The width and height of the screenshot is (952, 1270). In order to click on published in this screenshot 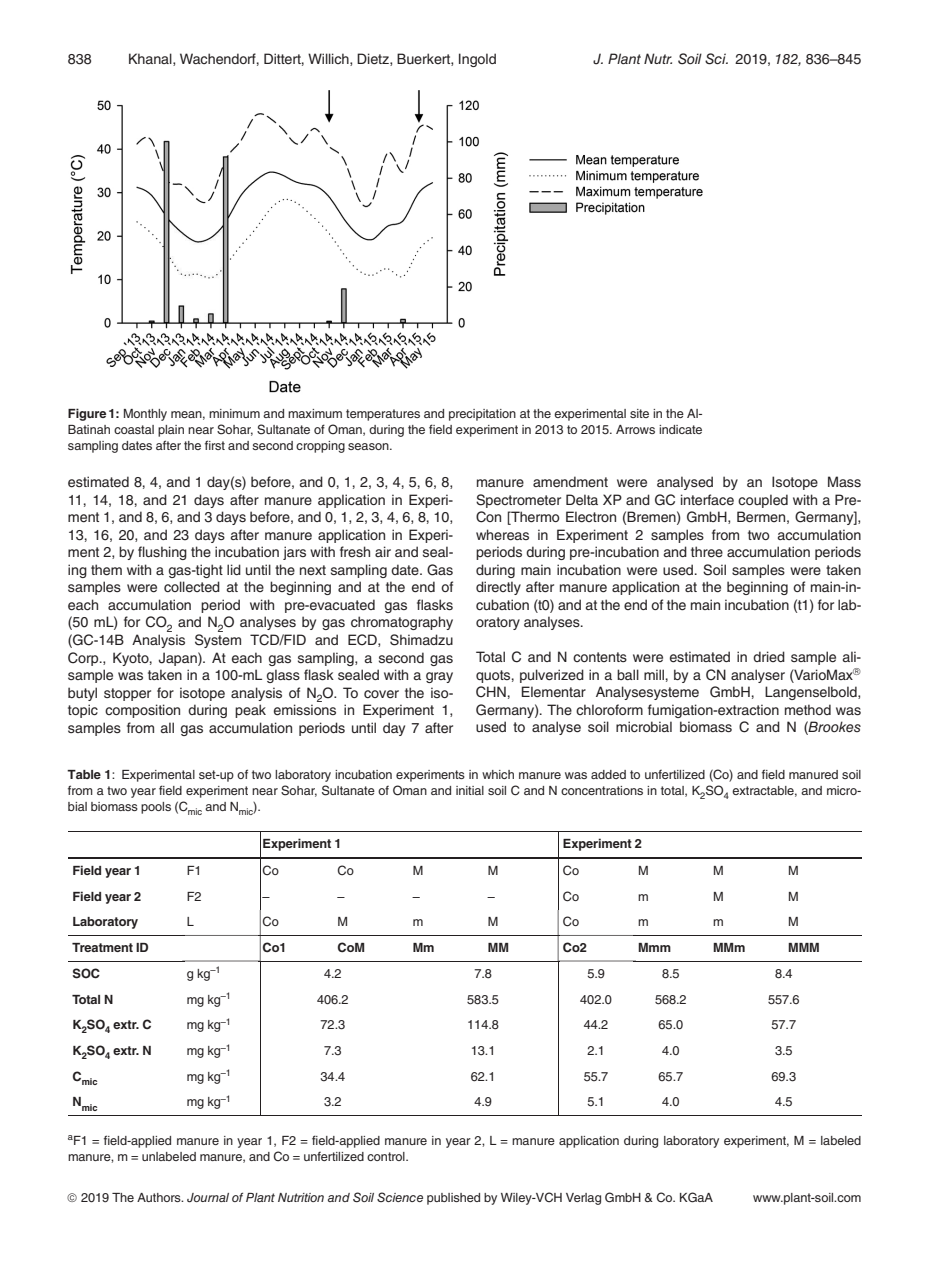, I will do `click(453, 1199)`.
